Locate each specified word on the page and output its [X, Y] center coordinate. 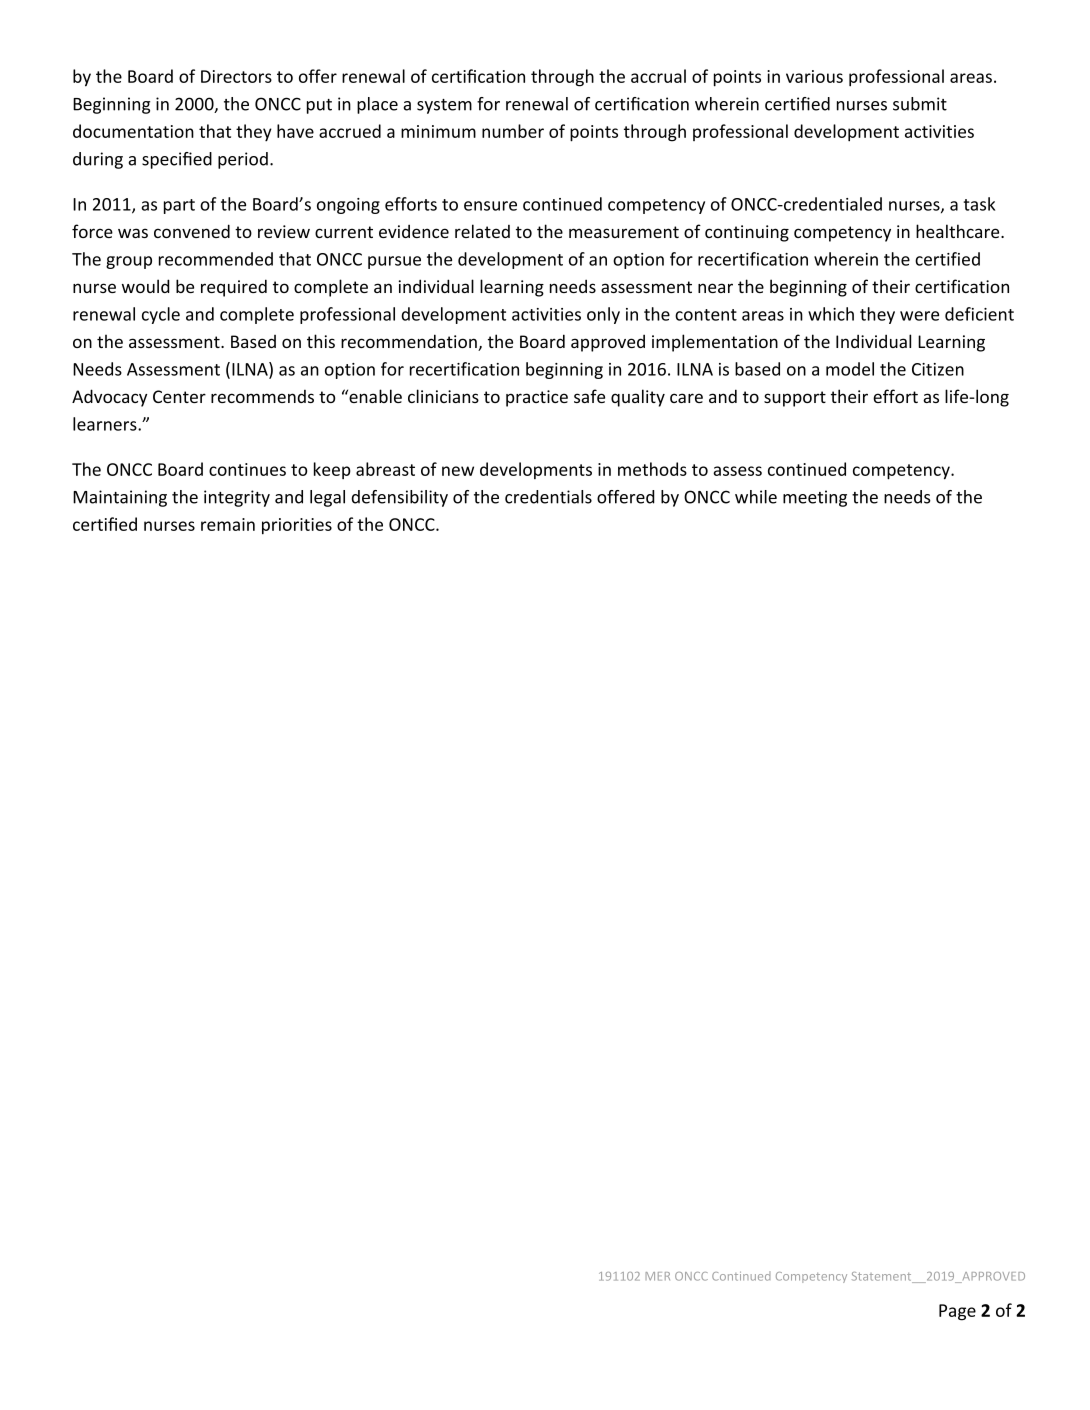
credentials [548, 497]
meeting [815, 498]
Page [957, 1312]
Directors [236, 76]
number [513, 131]
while [756, 497]
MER [657, 1276]
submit [920, 104]
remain [228, 524]
